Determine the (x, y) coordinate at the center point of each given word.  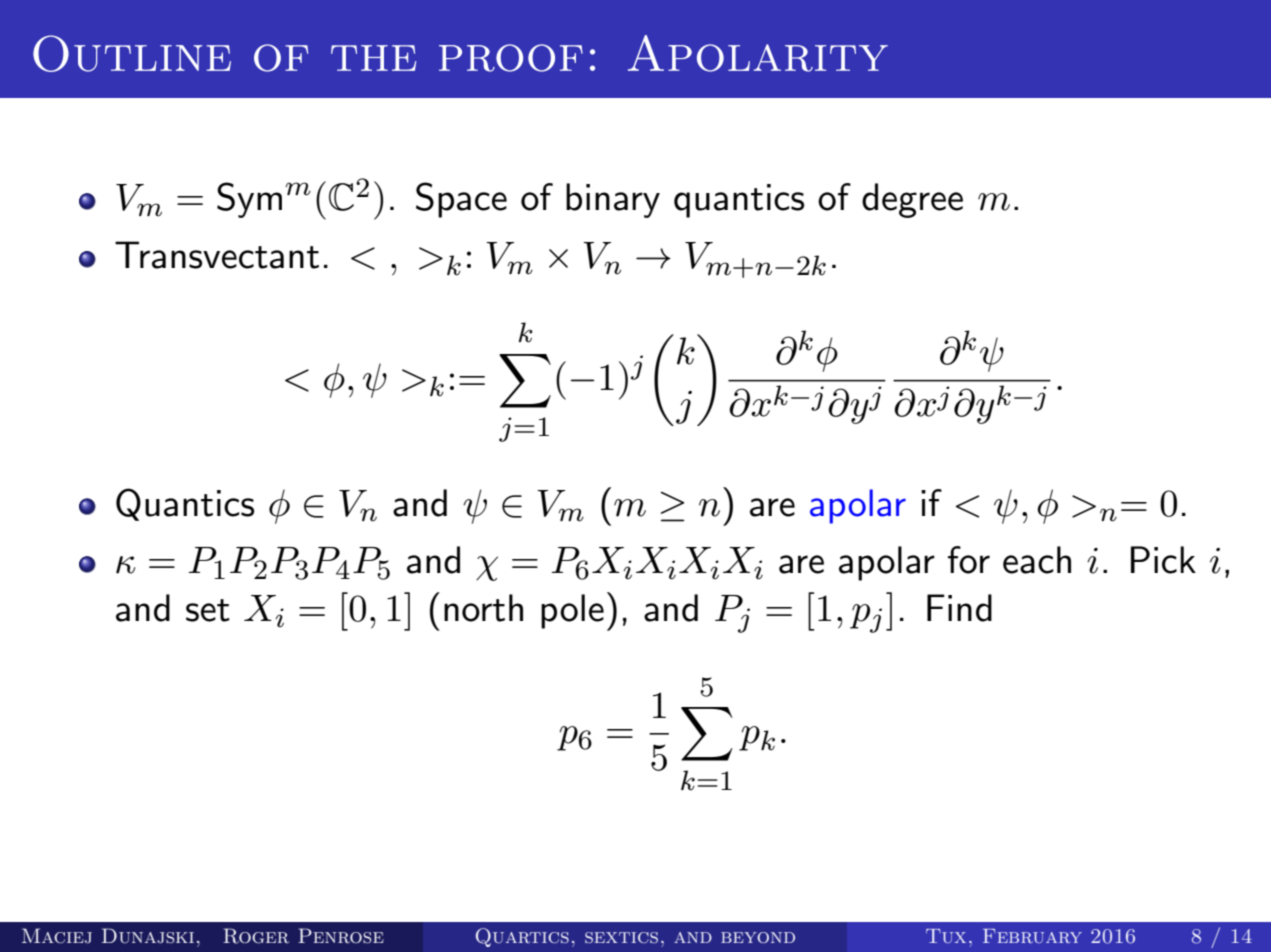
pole (572, 611)
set (208, 610)
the (373, 58)
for (969, 560)
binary (613, 200)
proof (511, 58)
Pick (1163, 560)
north (483, 608)
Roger (256, 936)
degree (912, 200)
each (1037, 560)
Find (959, 608)
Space (461, 200)
